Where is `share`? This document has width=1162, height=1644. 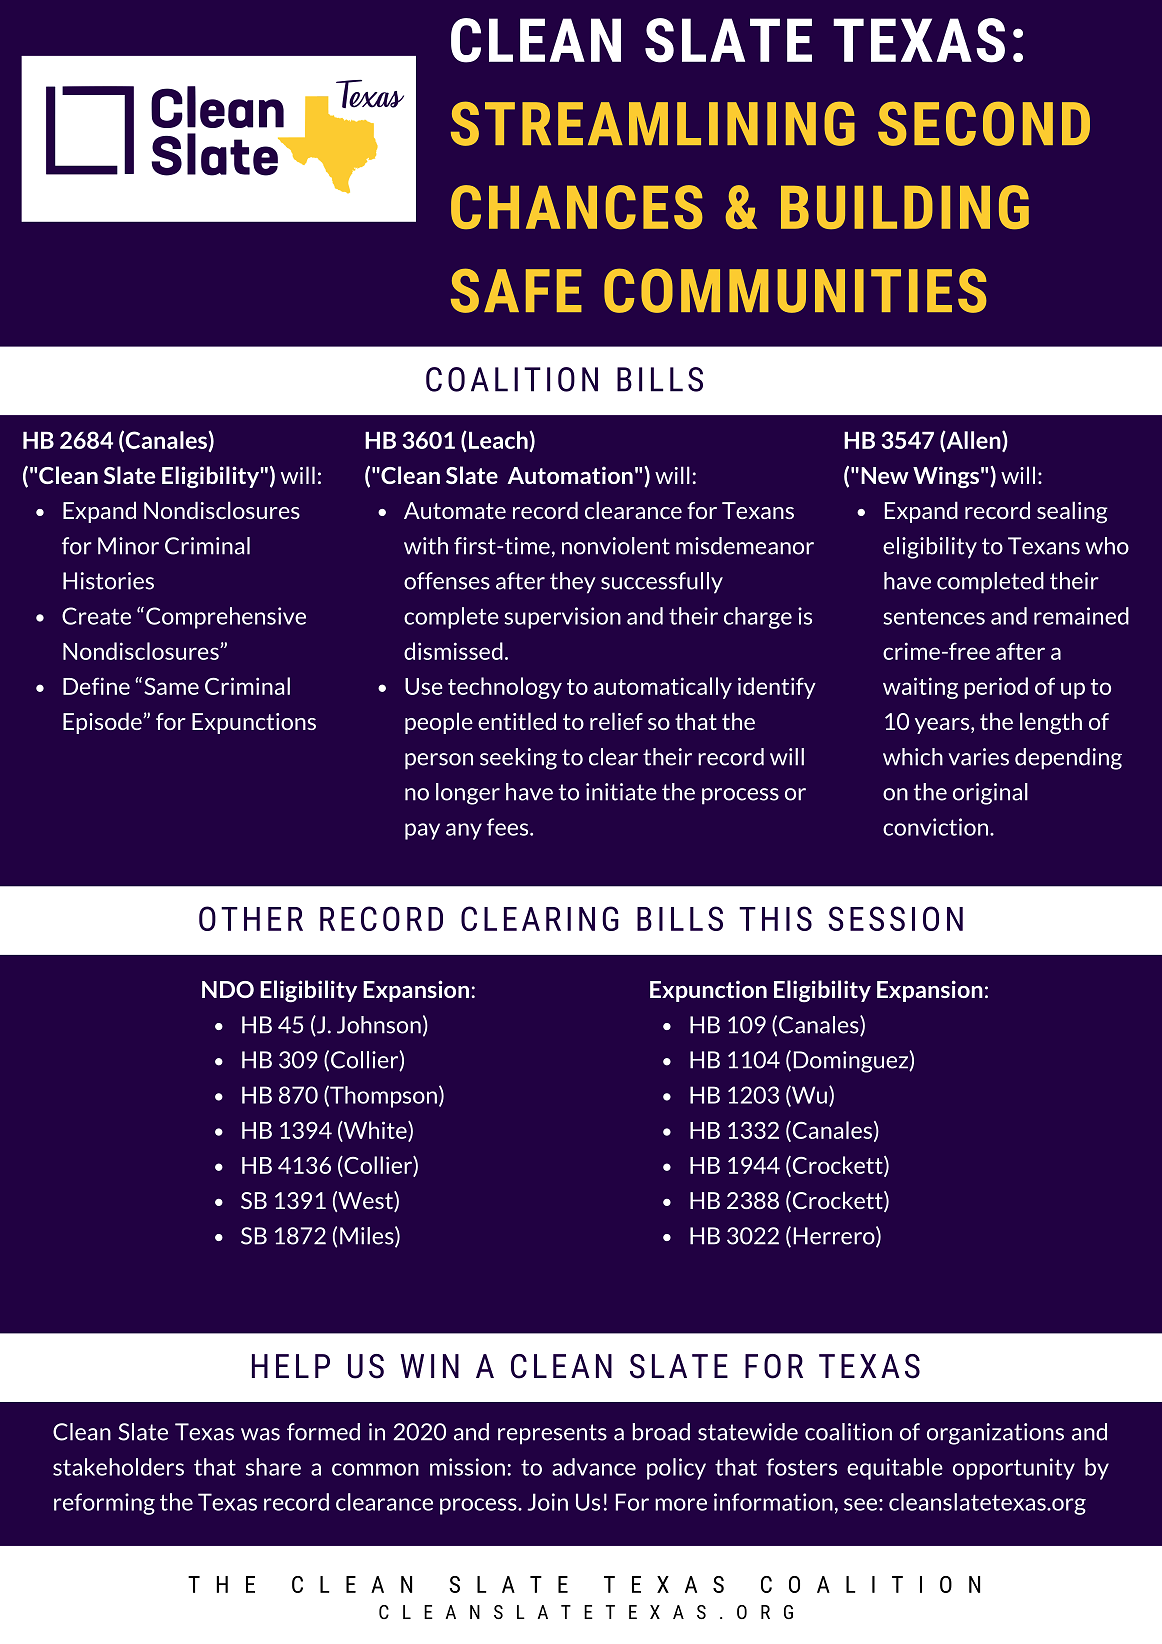 share is located at coordinates (273, 1467).
